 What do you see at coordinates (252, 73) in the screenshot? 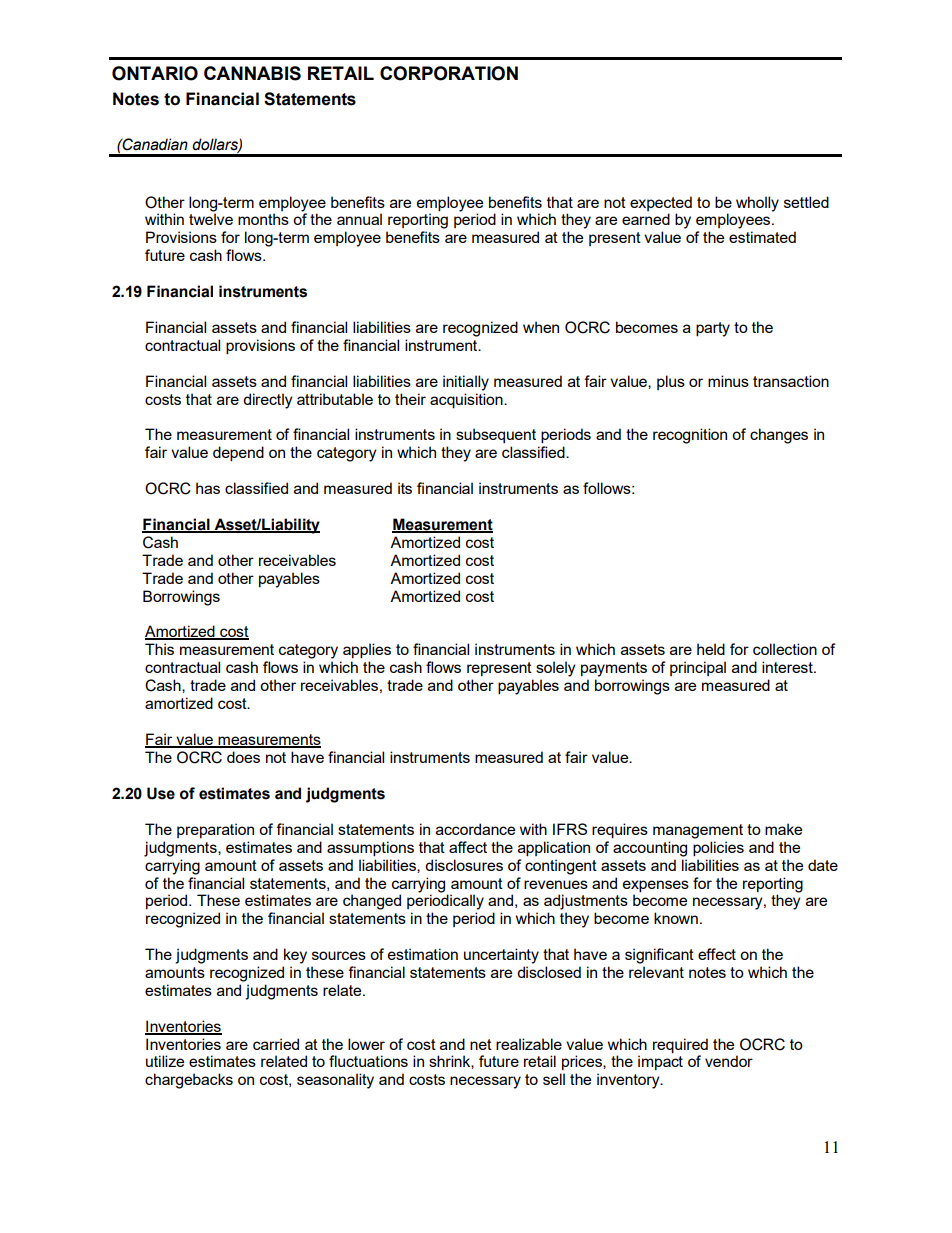
I see `CANNABIS` at bounding box center [252, 73].
